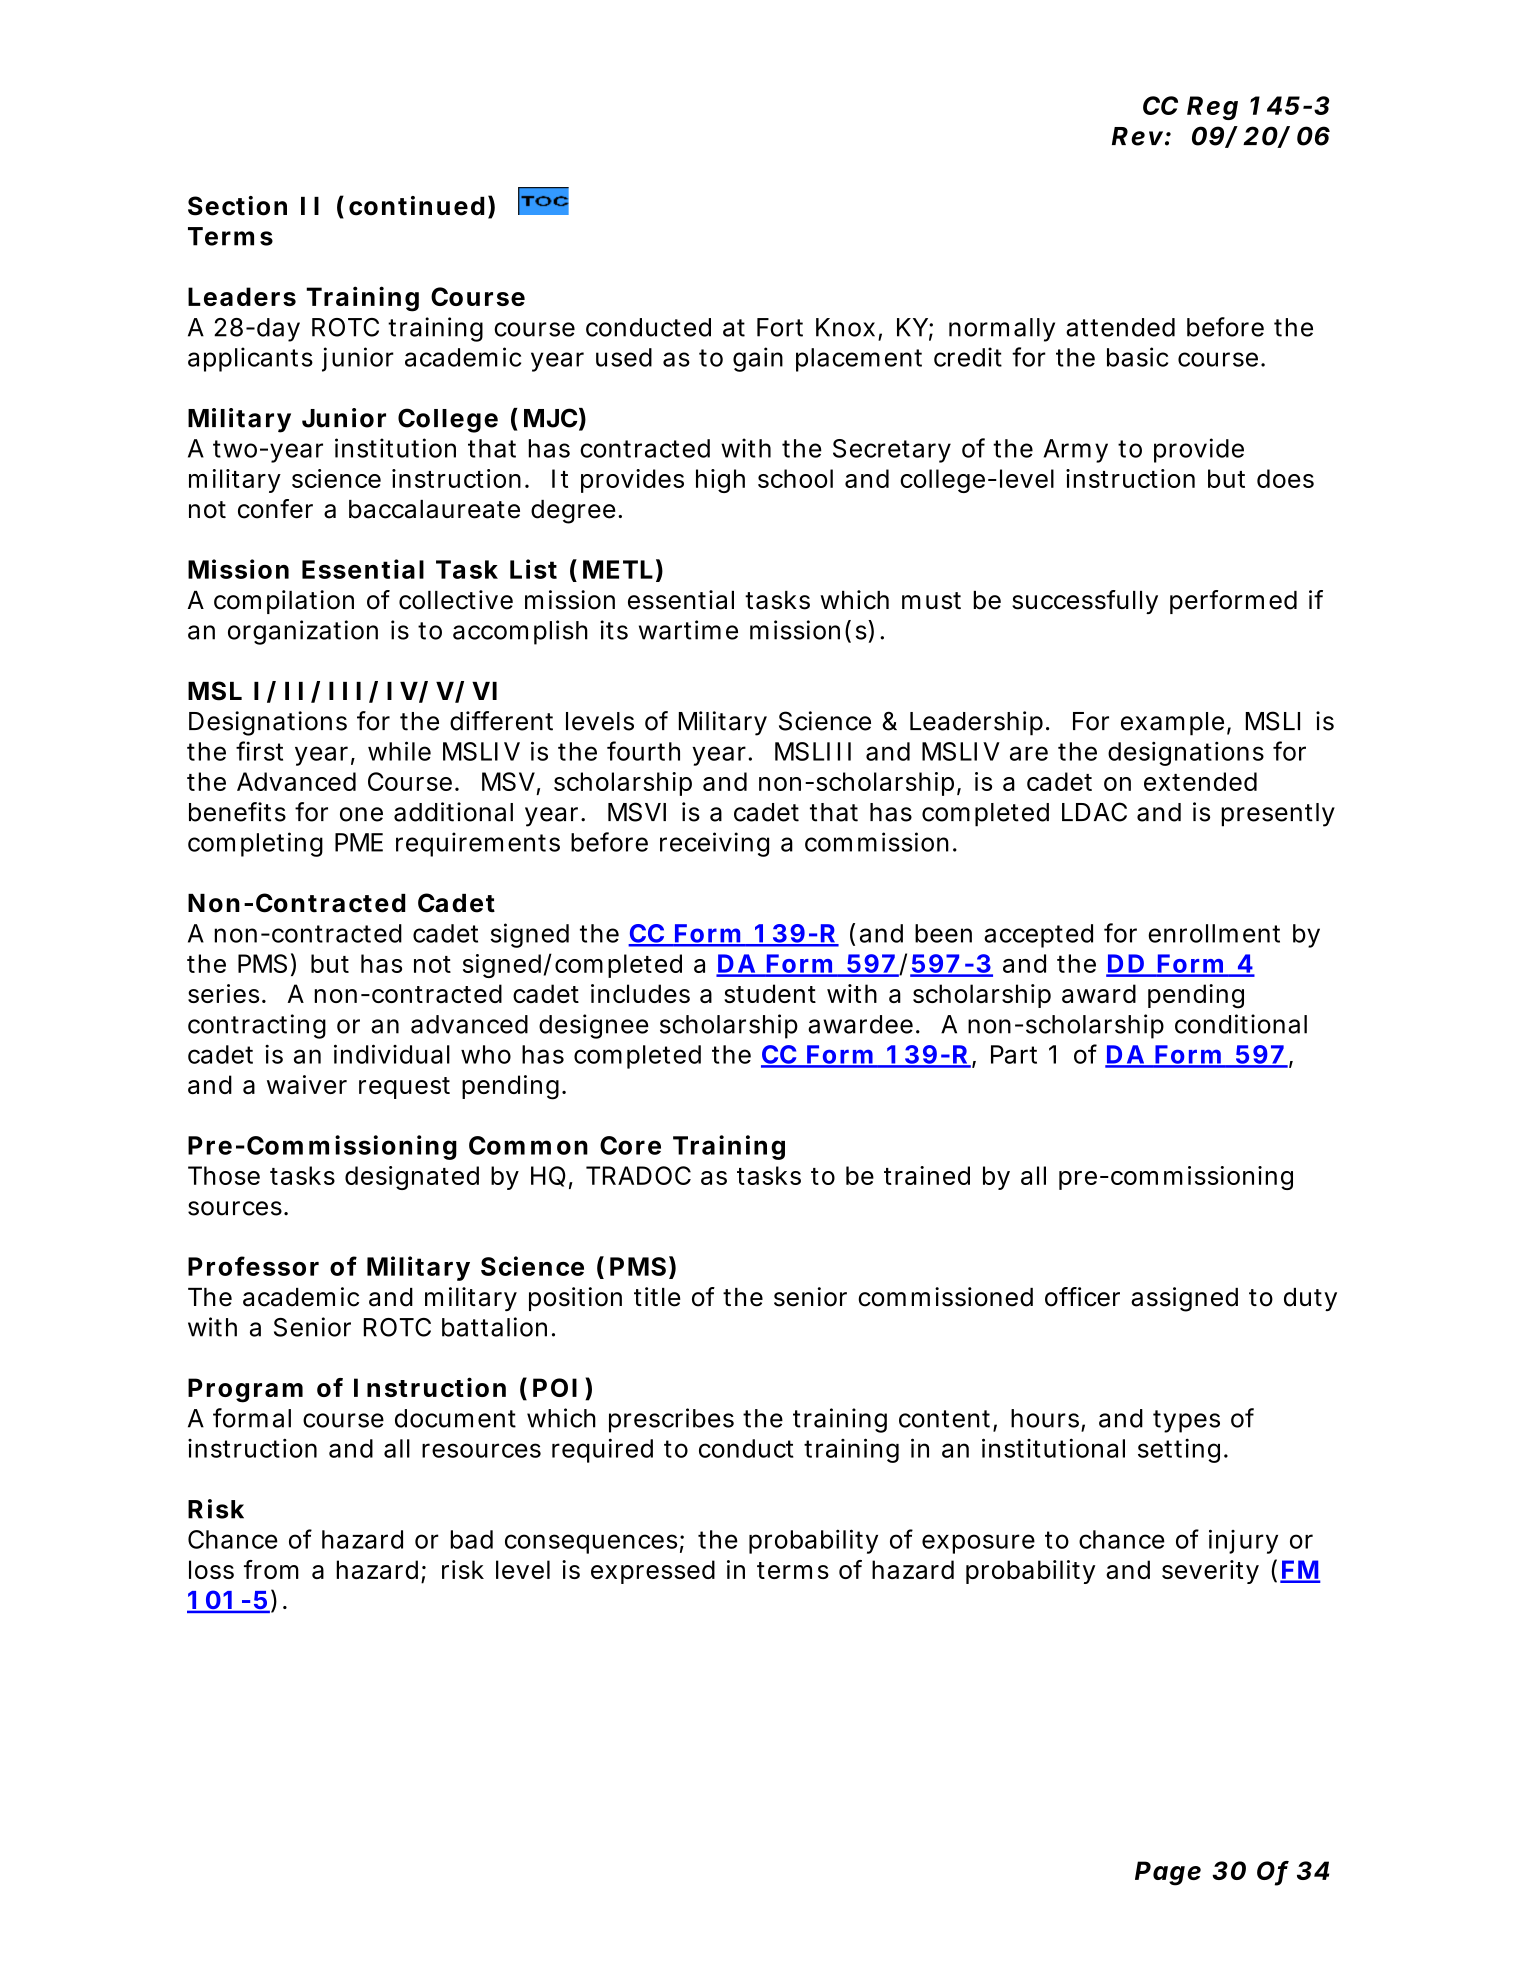  Describe the element at coordinates (780, 327) in the screenshot. I see `Fort` at that location.
